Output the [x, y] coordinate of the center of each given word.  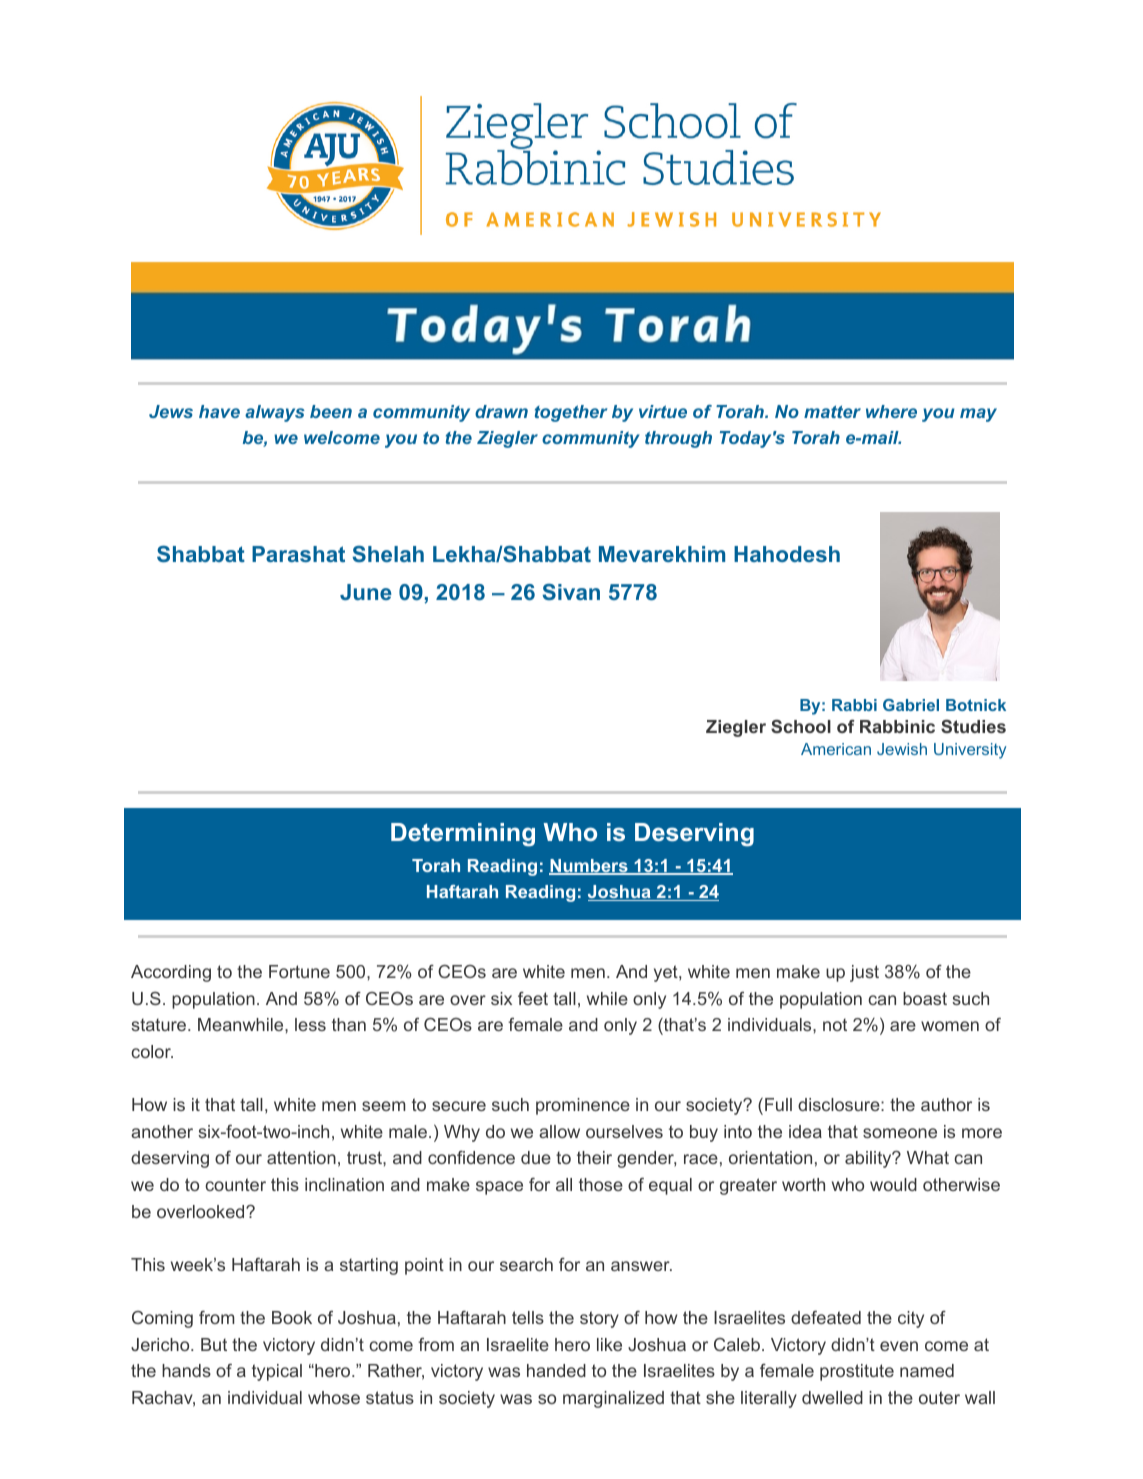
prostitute [857, 1372]
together [571, 413]
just [864, 973]
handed [556, 1370]
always [275, 413]
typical [277, 1372]
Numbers [589, 867]
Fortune [299, 971]
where [891, 411]
